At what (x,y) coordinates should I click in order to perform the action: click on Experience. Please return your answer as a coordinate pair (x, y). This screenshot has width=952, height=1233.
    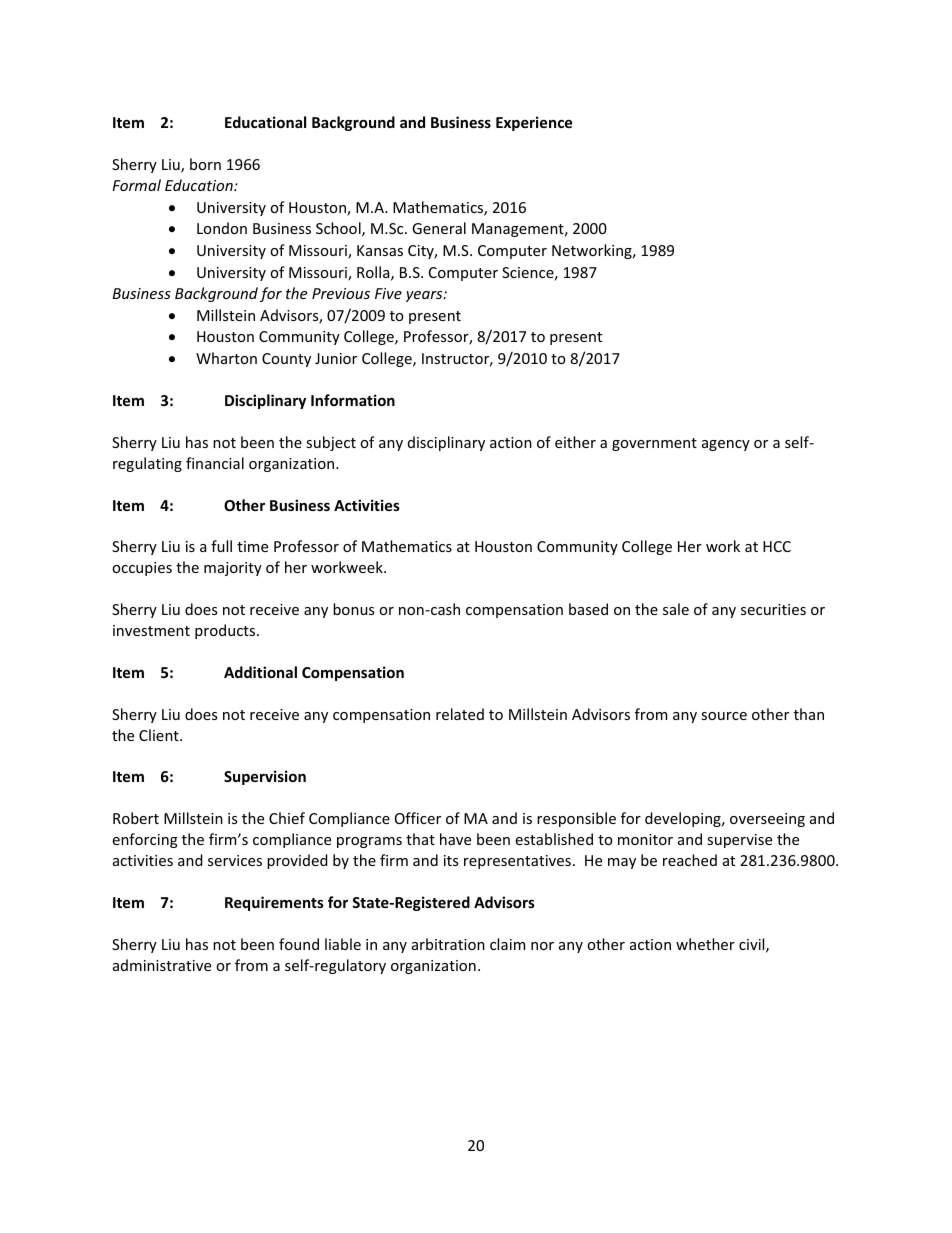
    Looking at the image, I should click on (534, 123).
